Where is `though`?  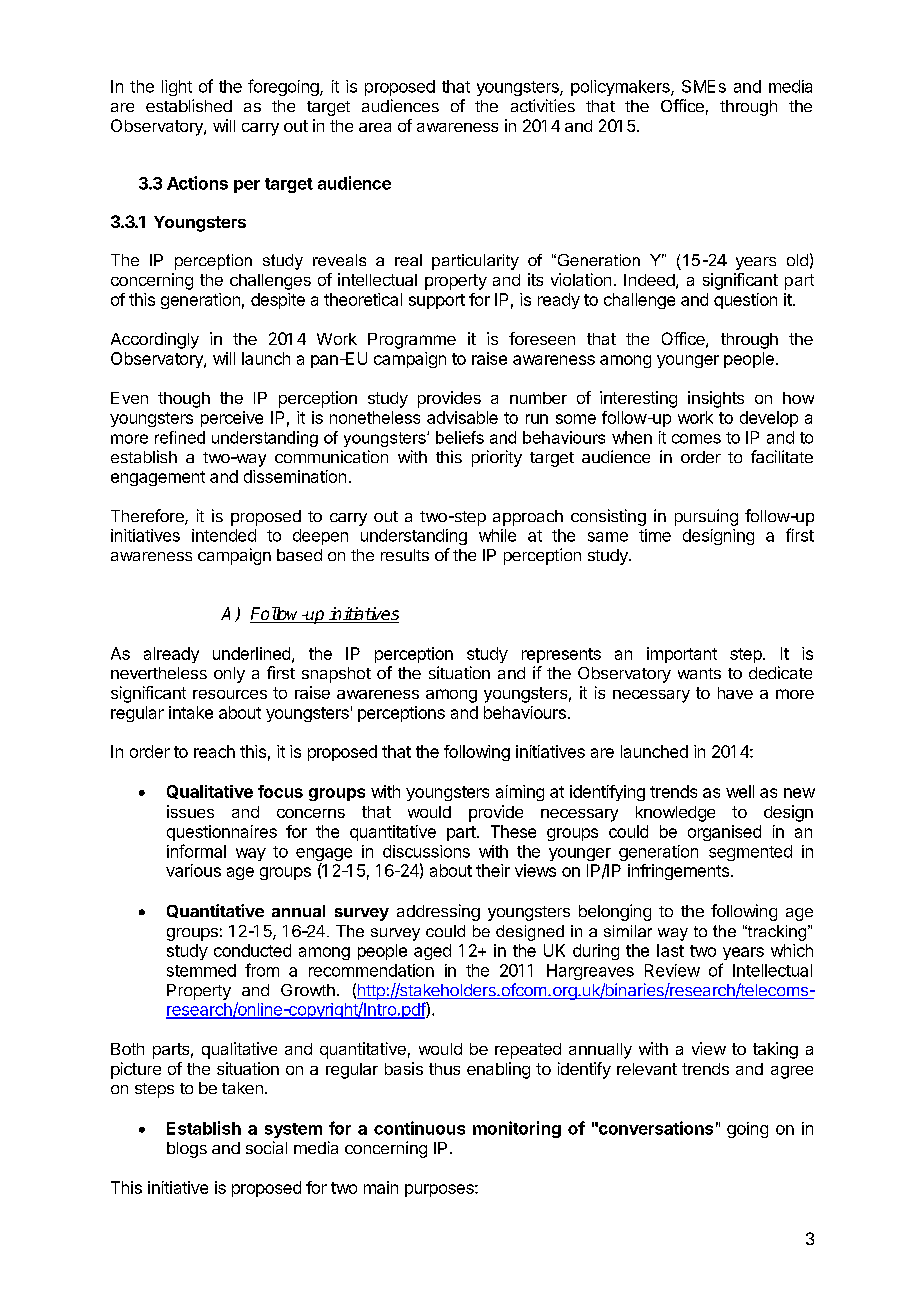 though is located at coordinates (184, 400).
